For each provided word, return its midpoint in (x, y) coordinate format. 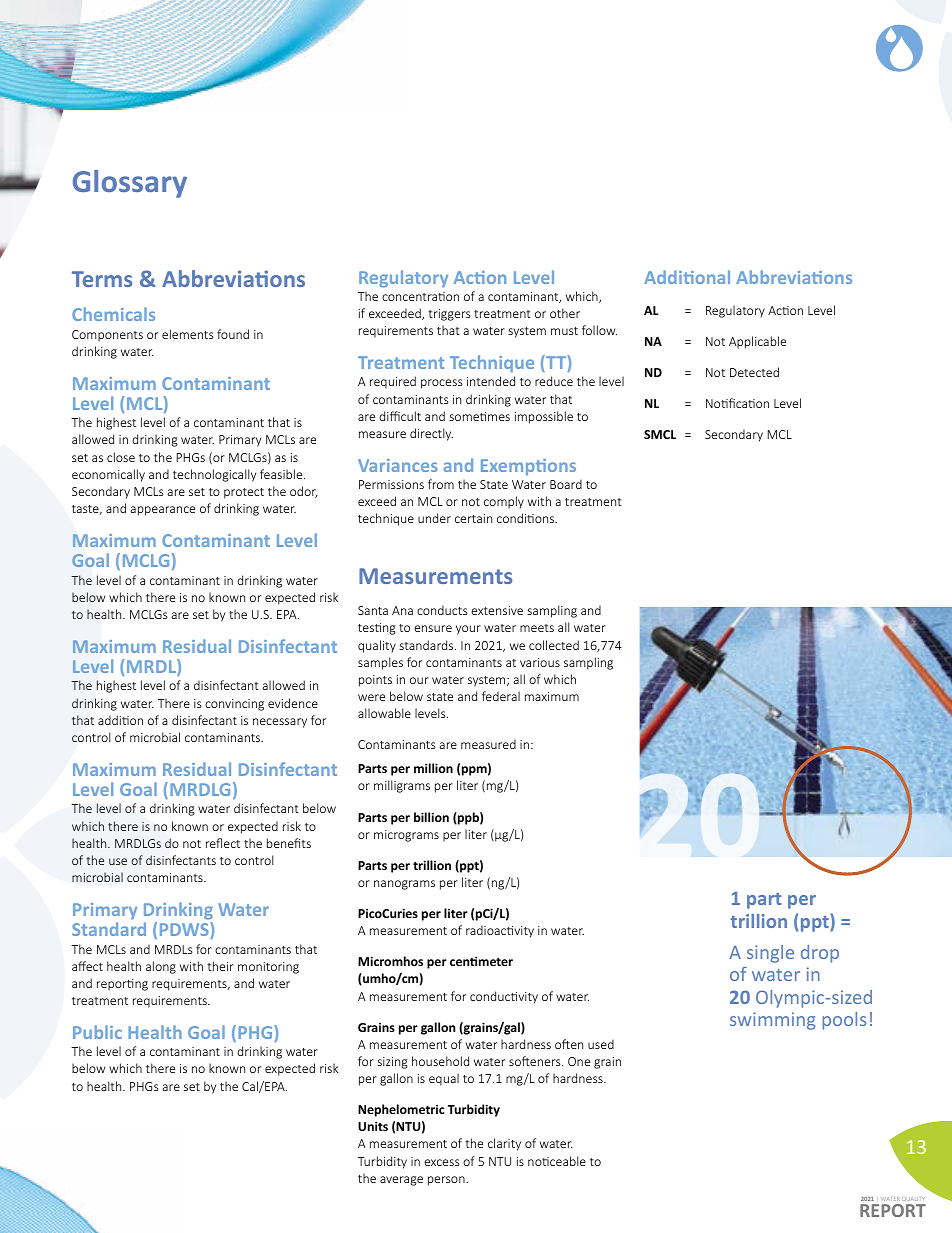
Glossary (130, 184)
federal (501, 696)
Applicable (757, 342)
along (161, 967)
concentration (420, 296)
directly (431, 434)
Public (97, 1032)
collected (554, 645)
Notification (737, 403)
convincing (234, 705)
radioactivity (500, 931)
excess (442, 1162)
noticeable (557, 1161)
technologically (214, 475)
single (770, 954)
